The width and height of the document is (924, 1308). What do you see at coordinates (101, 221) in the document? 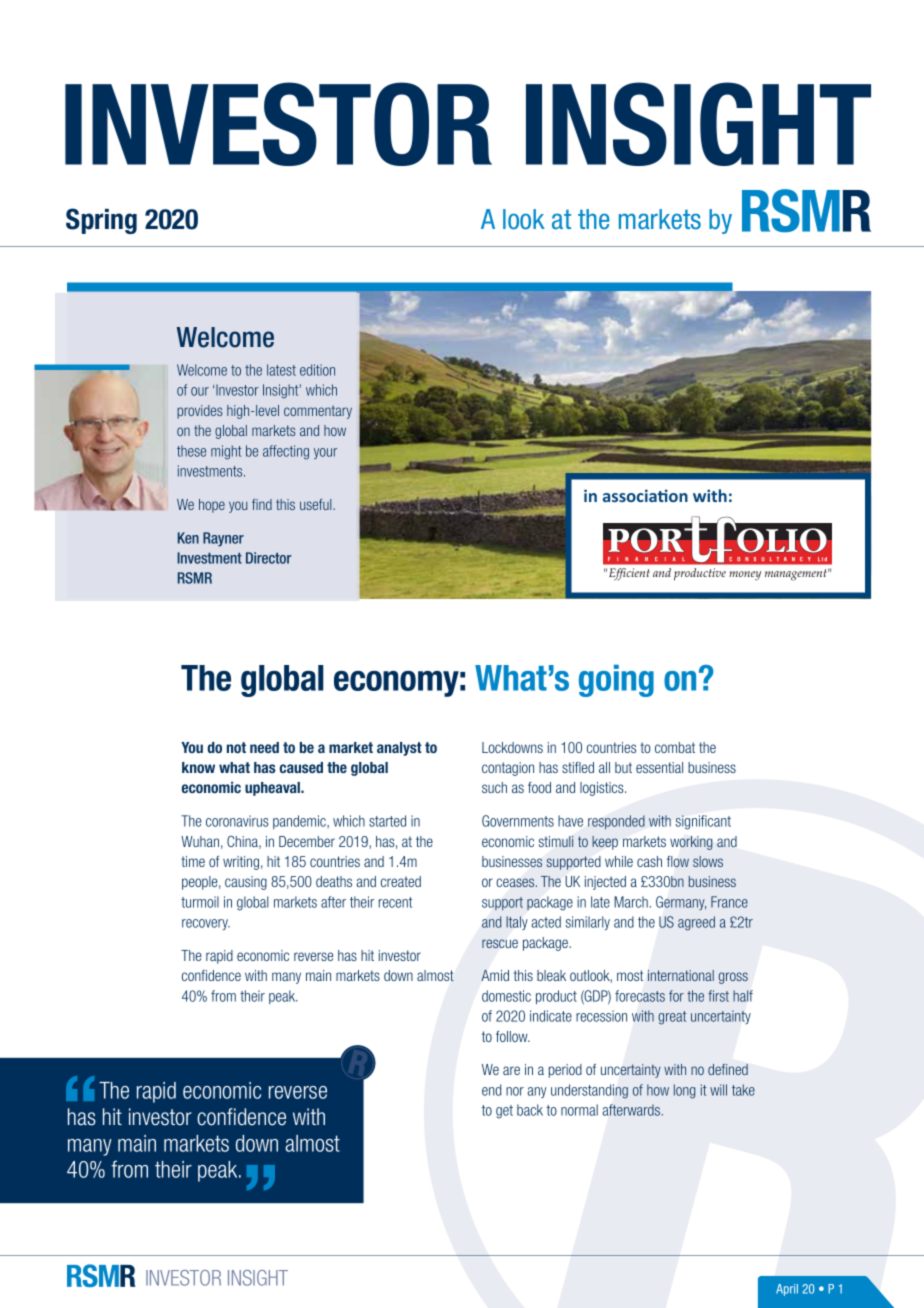
I see `Spring` at bounding box center [101, 221].
